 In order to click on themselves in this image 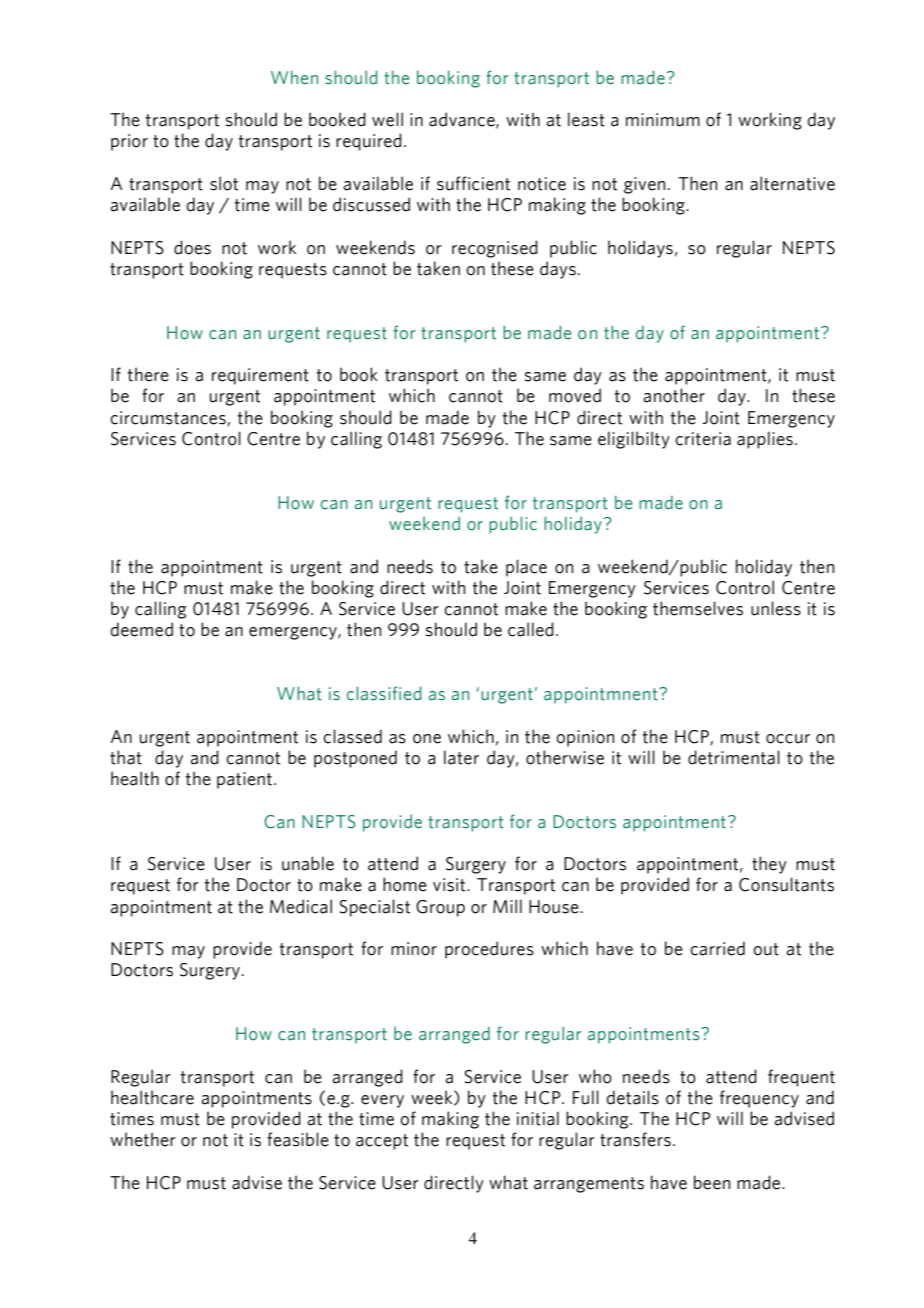, I will do `click(698, 608)`.
